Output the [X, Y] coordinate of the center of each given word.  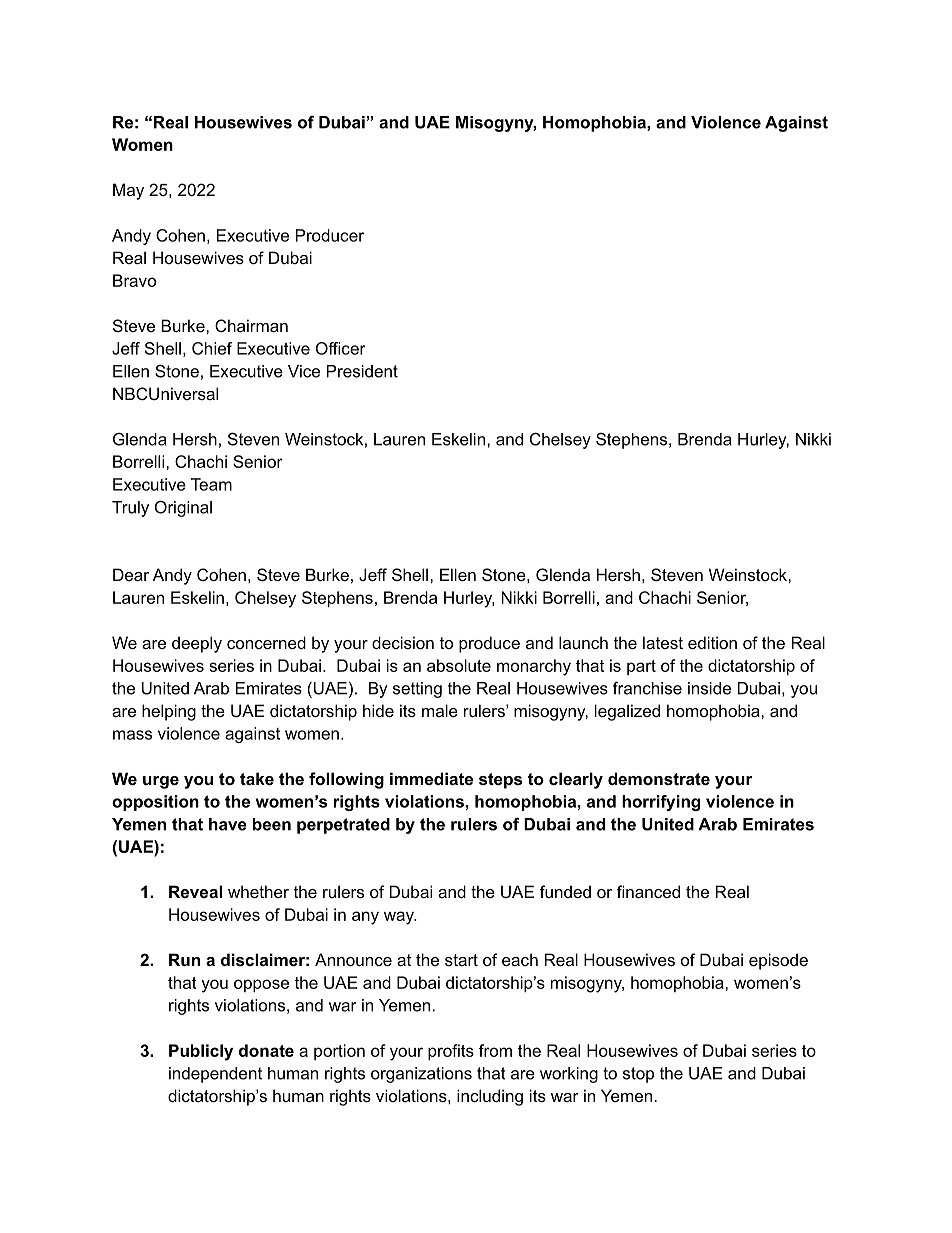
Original [183, 509]
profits [451, 1052]
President [362, 371]
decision [403, 642]
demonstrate [659, 778]
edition [712, 642]
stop [638, 1075]
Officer [341, 348]
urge [161, 782]
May [128, 191]
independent [215, 1075]
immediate [431, 778]
